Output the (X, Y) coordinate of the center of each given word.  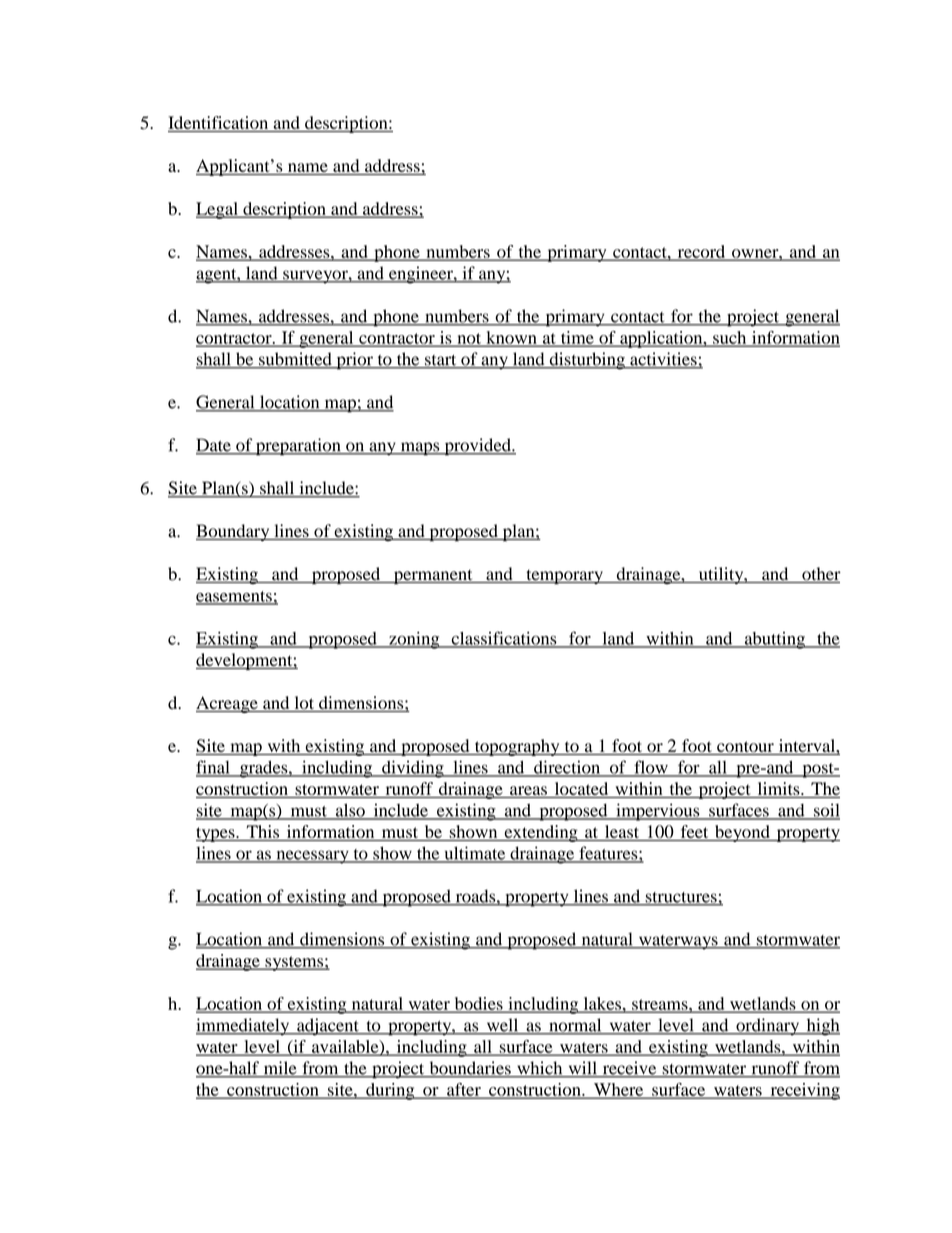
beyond (742, 833)
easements (235, 597)
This (262, 833)
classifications (504, 639)
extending (541, 833)
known (511, 338)
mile (280, 1069)
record (701, 252)
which (540, 1069)
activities (663, 360)
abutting (774, 640)
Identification (219, 124)
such (730, 338)
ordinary (767, 1027)
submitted (295, 360)
